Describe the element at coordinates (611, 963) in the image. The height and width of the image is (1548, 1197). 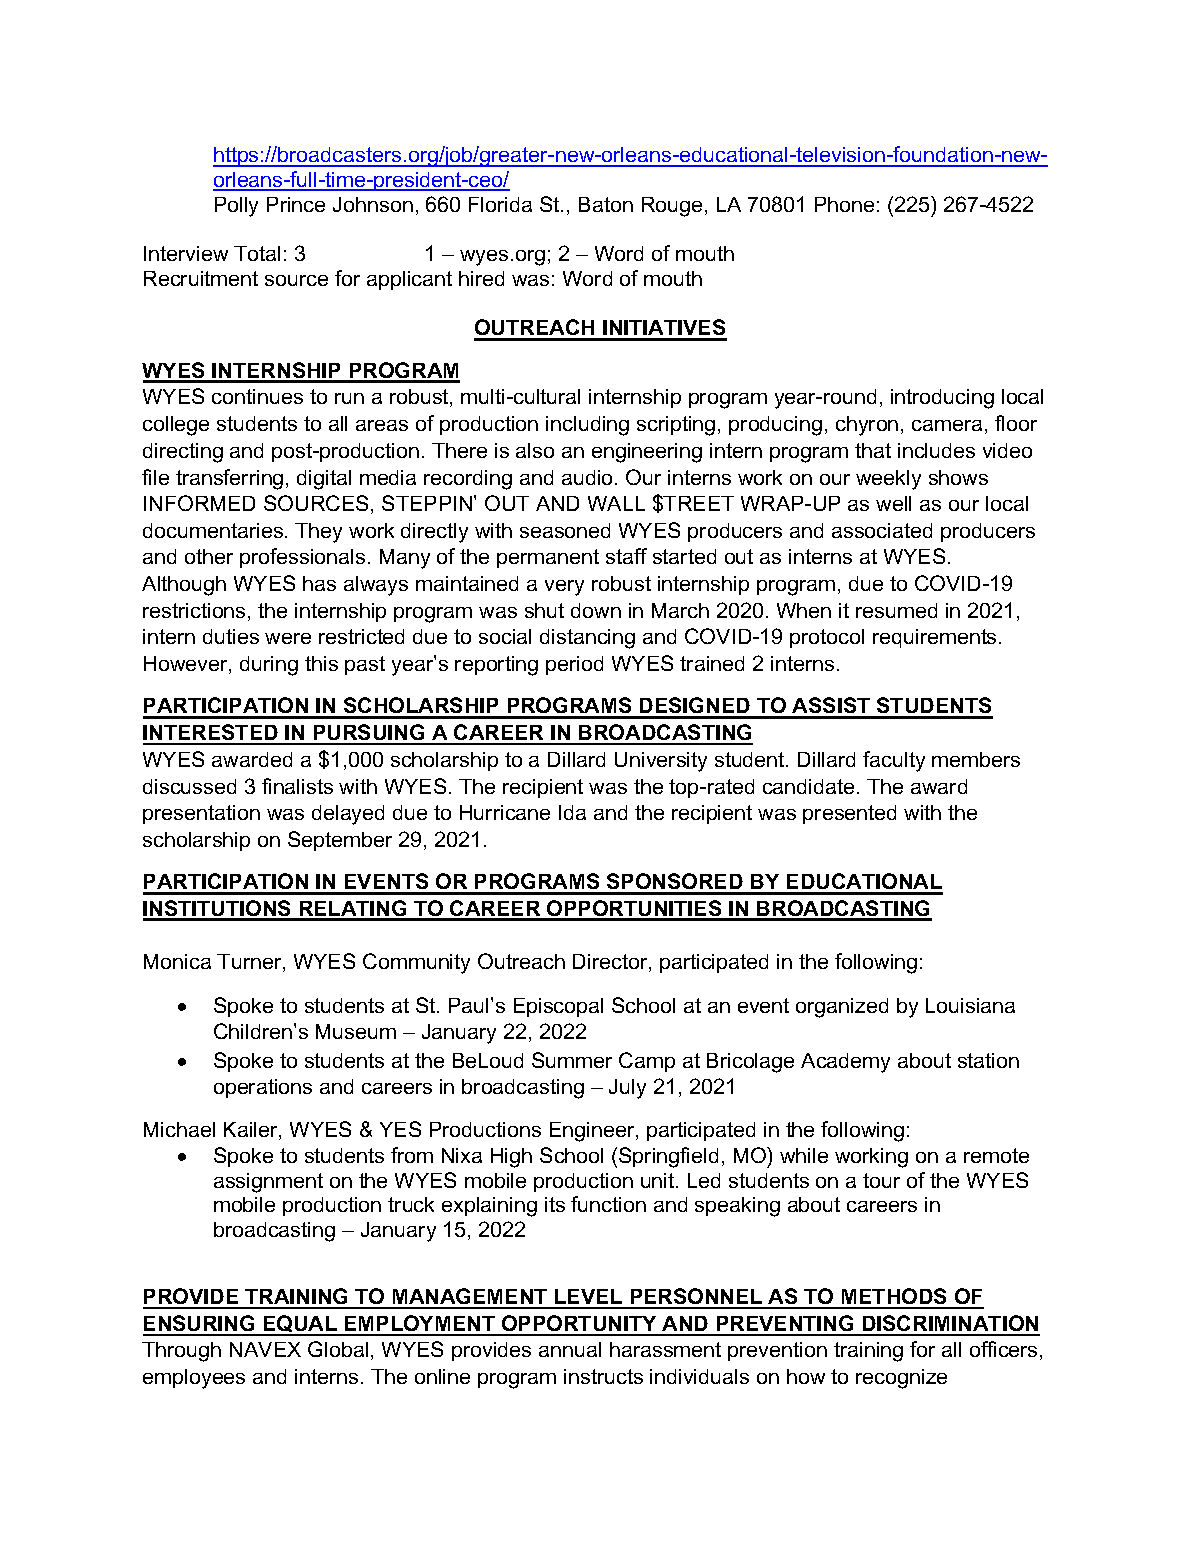
I see `Director` at that location.
